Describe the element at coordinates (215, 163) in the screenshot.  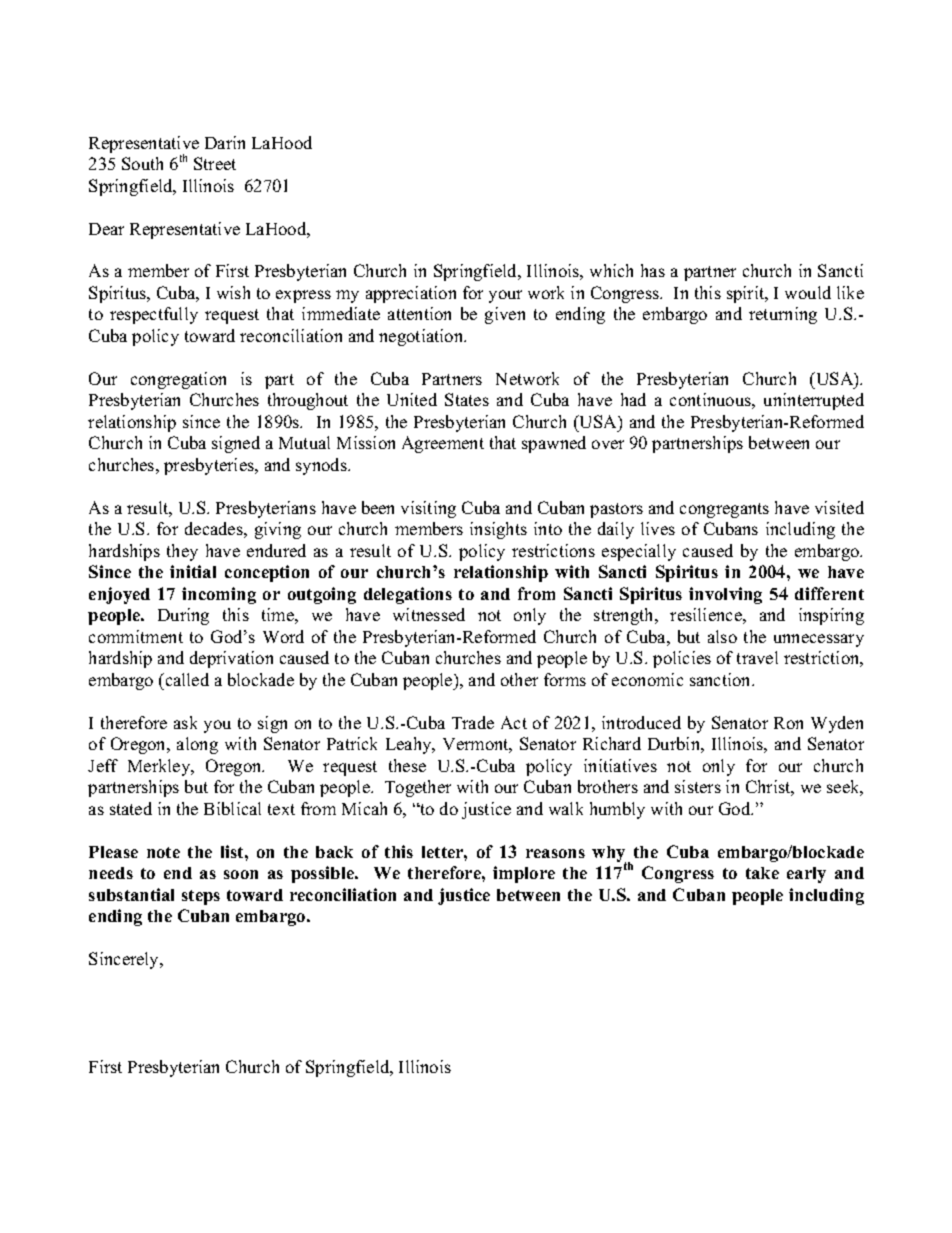
I see `Street` at that location.
